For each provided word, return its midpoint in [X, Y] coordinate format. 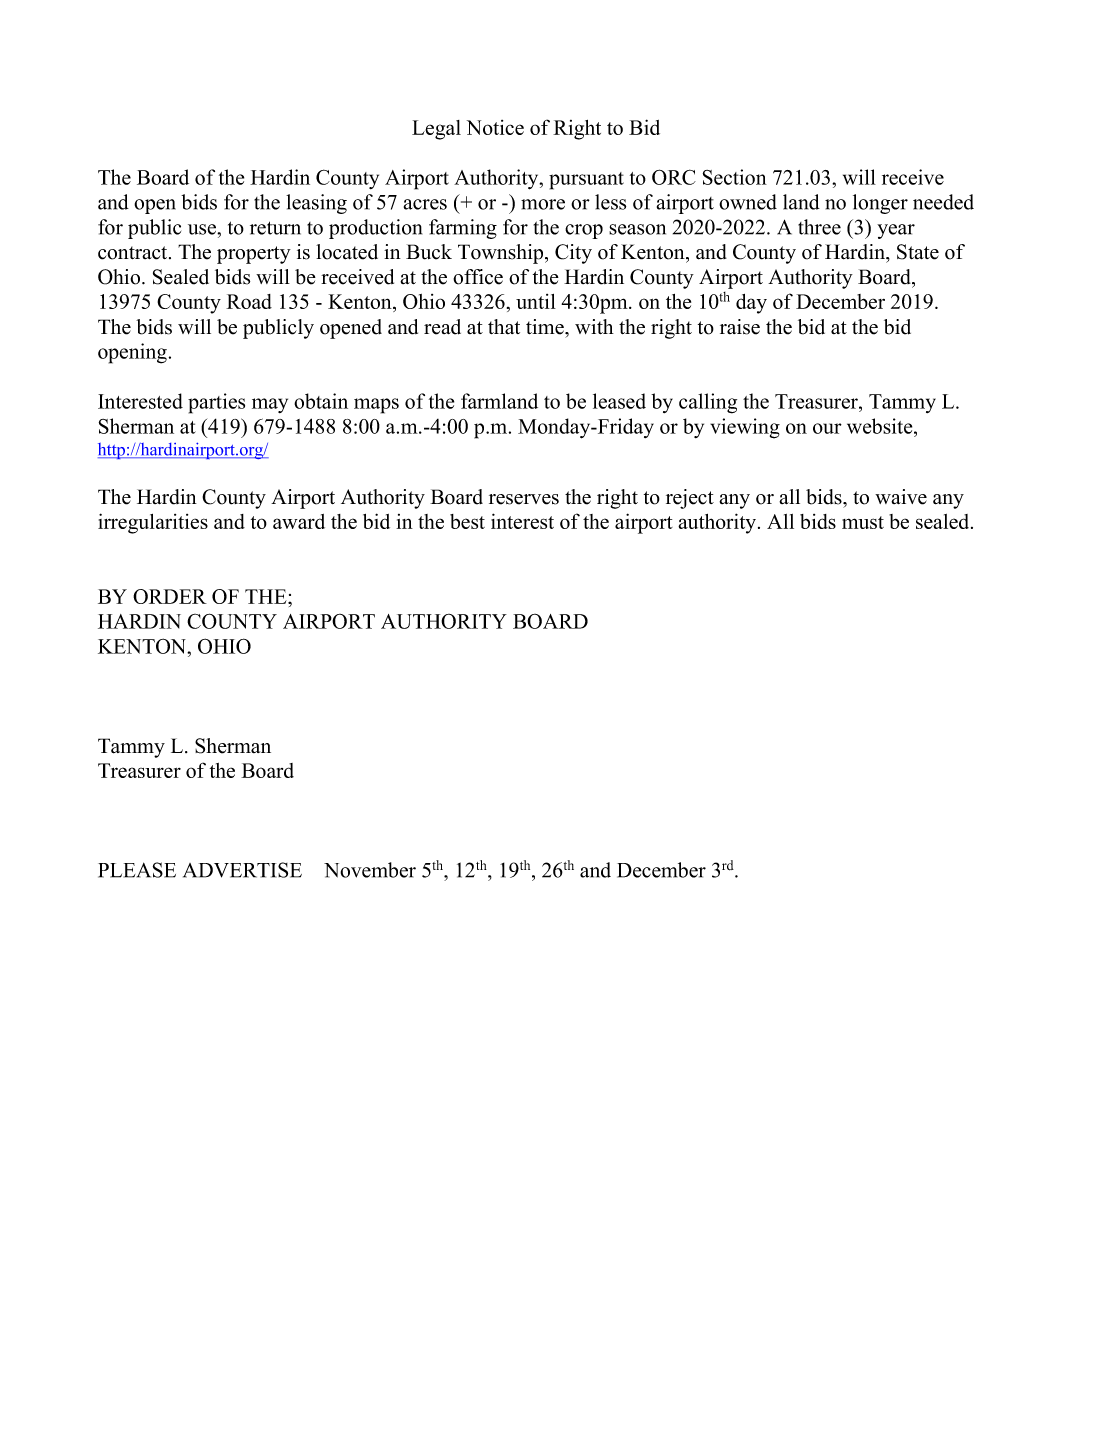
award [299, 521]
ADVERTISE [242, 870]
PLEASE [137, 870]
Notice [495, 127]
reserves [524, 499]
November [370, 870]
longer [880, 204]
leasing [316, 204]
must [863, 522]
